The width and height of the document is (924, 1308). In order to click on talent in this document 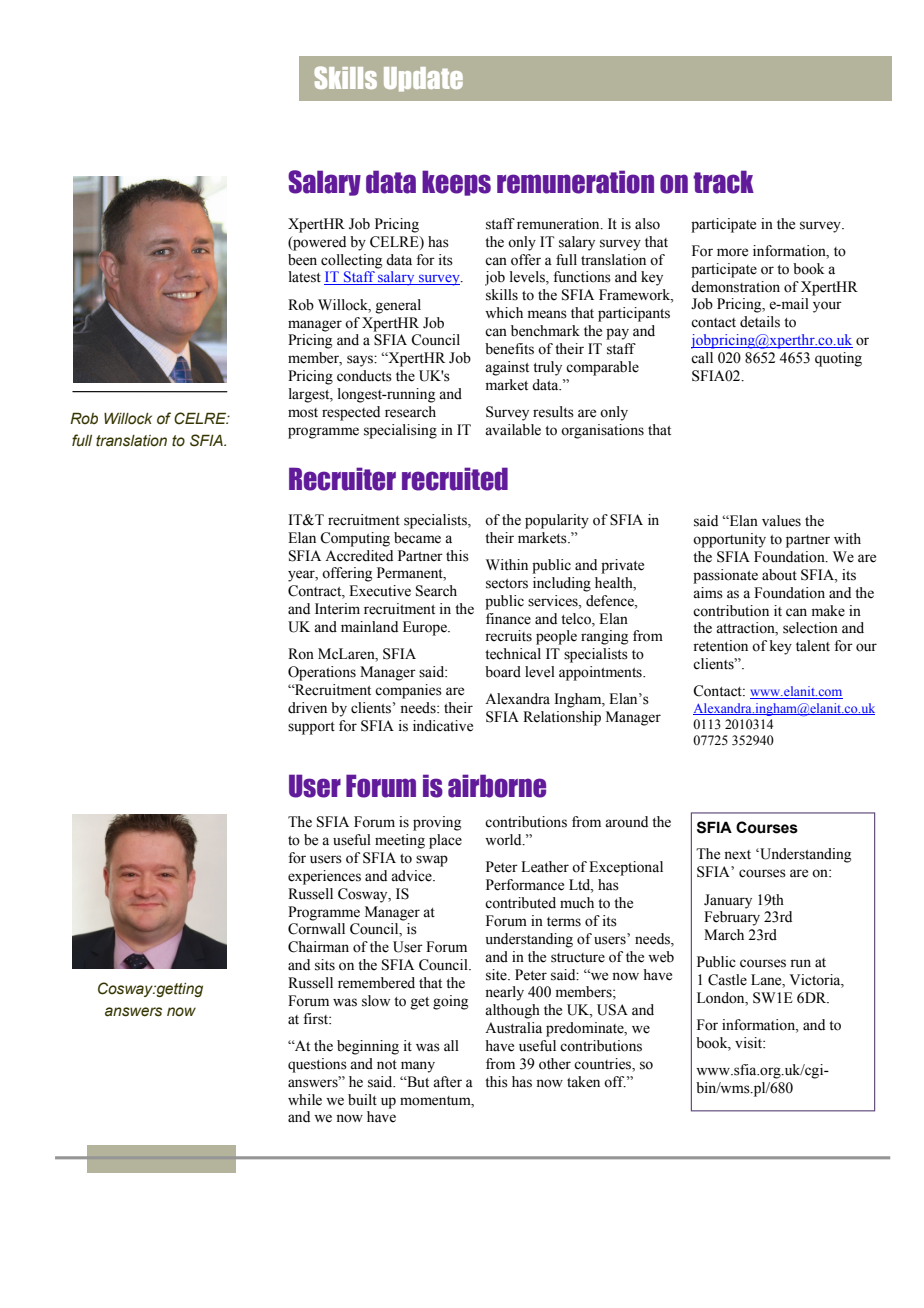, I will do `click(813, 646)`.
